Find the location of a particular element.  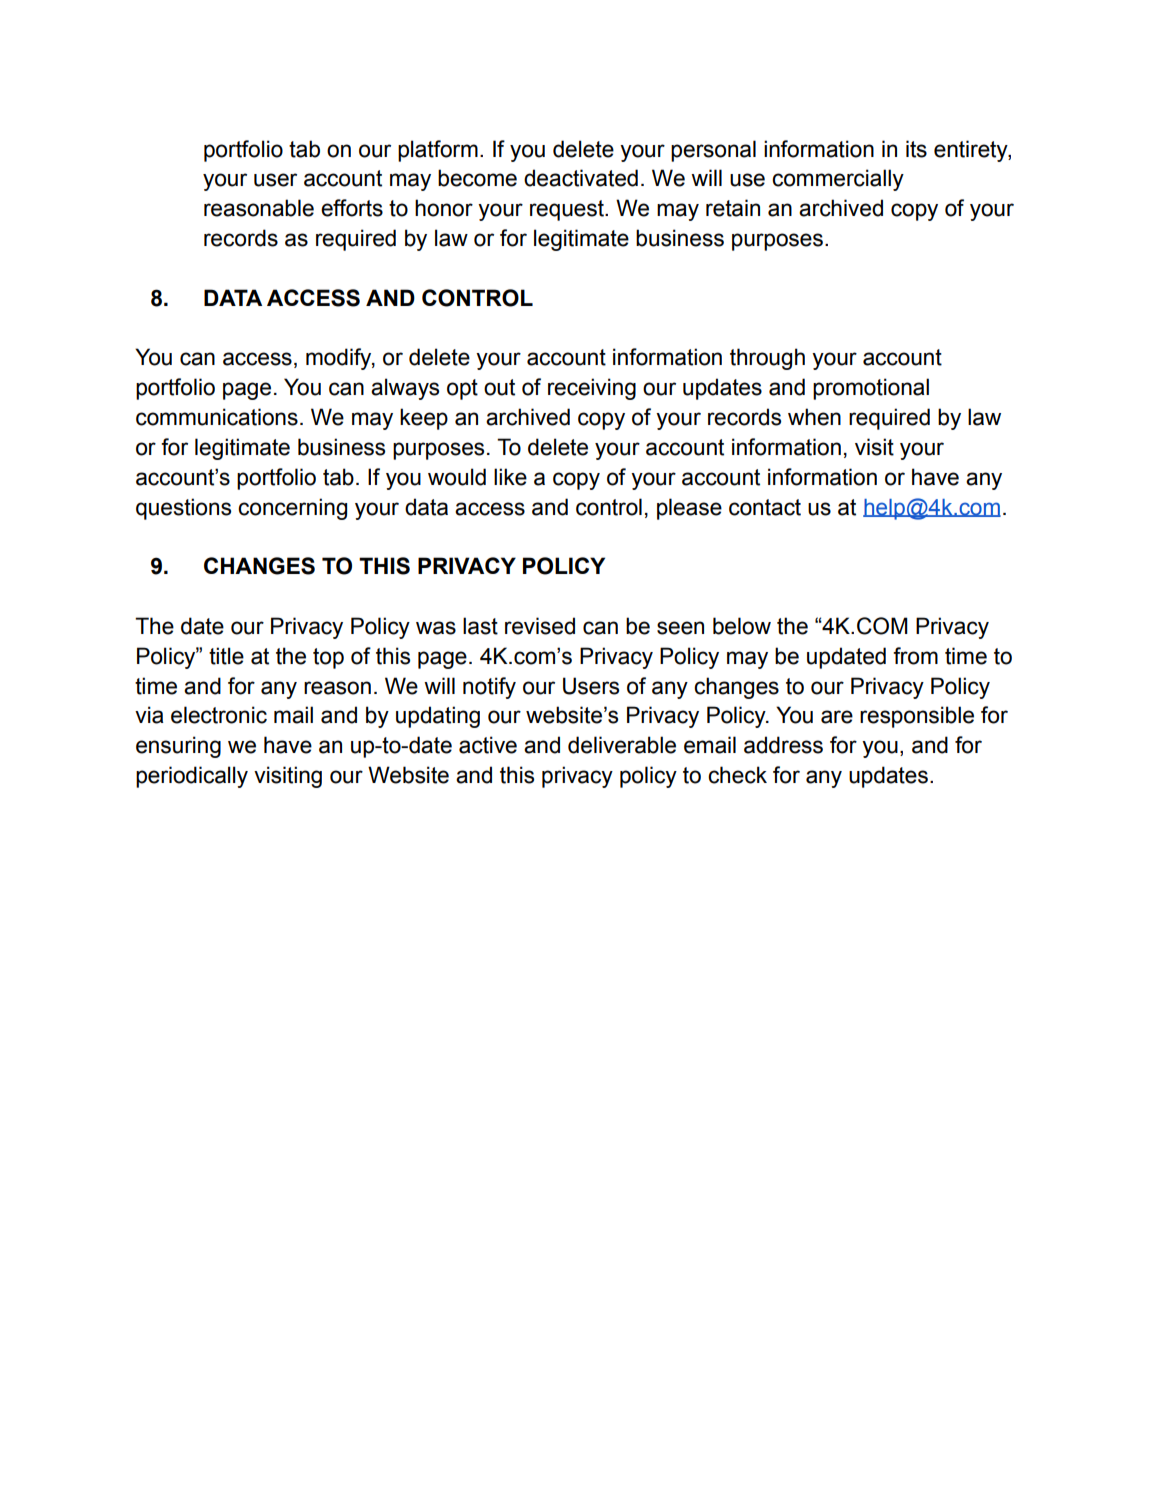

deactivated is located at coordinates (581, 178).
